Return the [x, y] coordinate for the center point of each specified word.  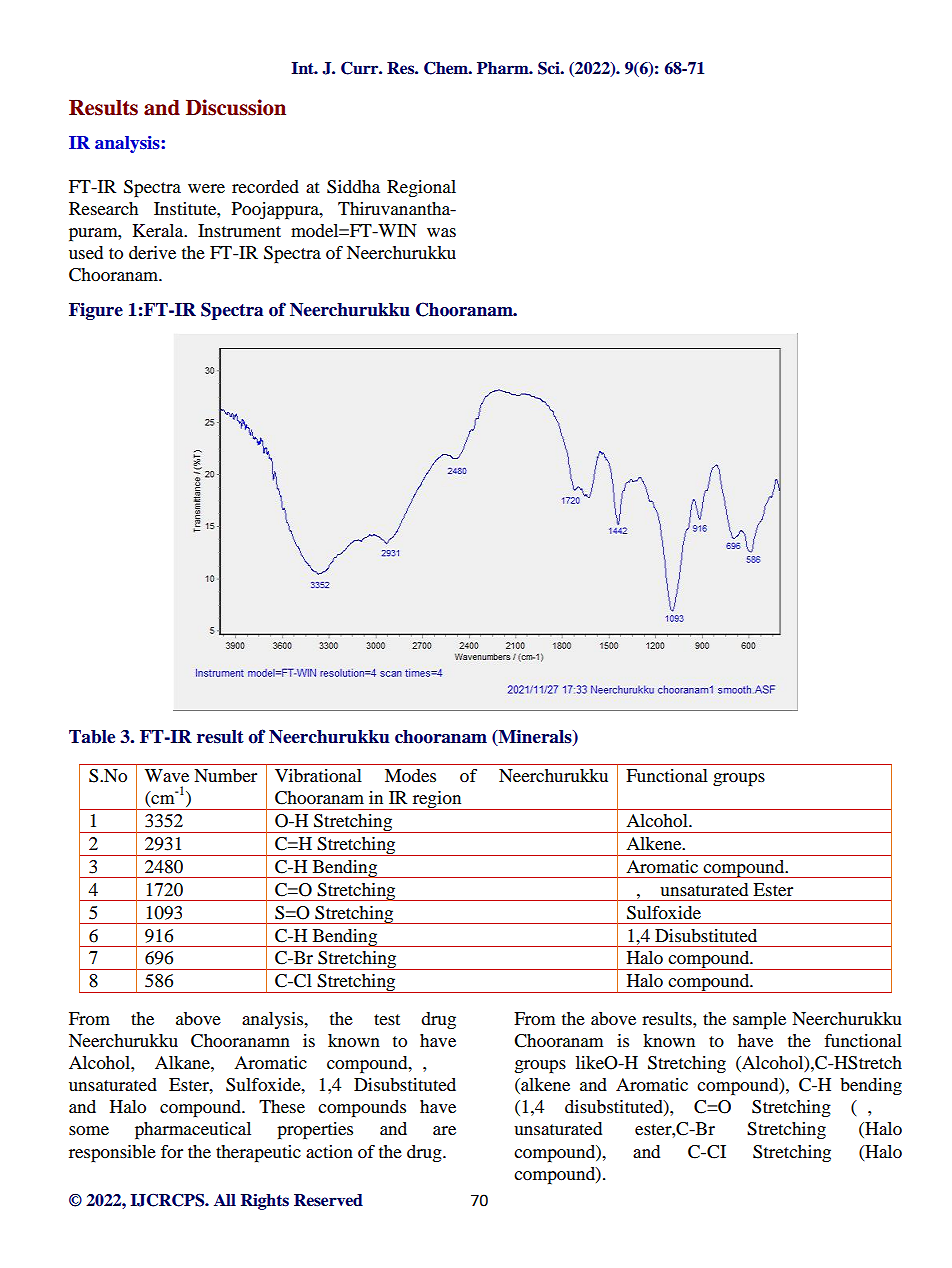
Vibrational [318, 775]
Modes [410, 775]
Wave [167, 775]
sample [759, 1021]
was [441, 232]
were [206, 188]
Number [225, 775]
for [172, 1151]
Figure [96, 311]
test [387, 1019]
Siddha [353, 187]
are [444, 1130]
